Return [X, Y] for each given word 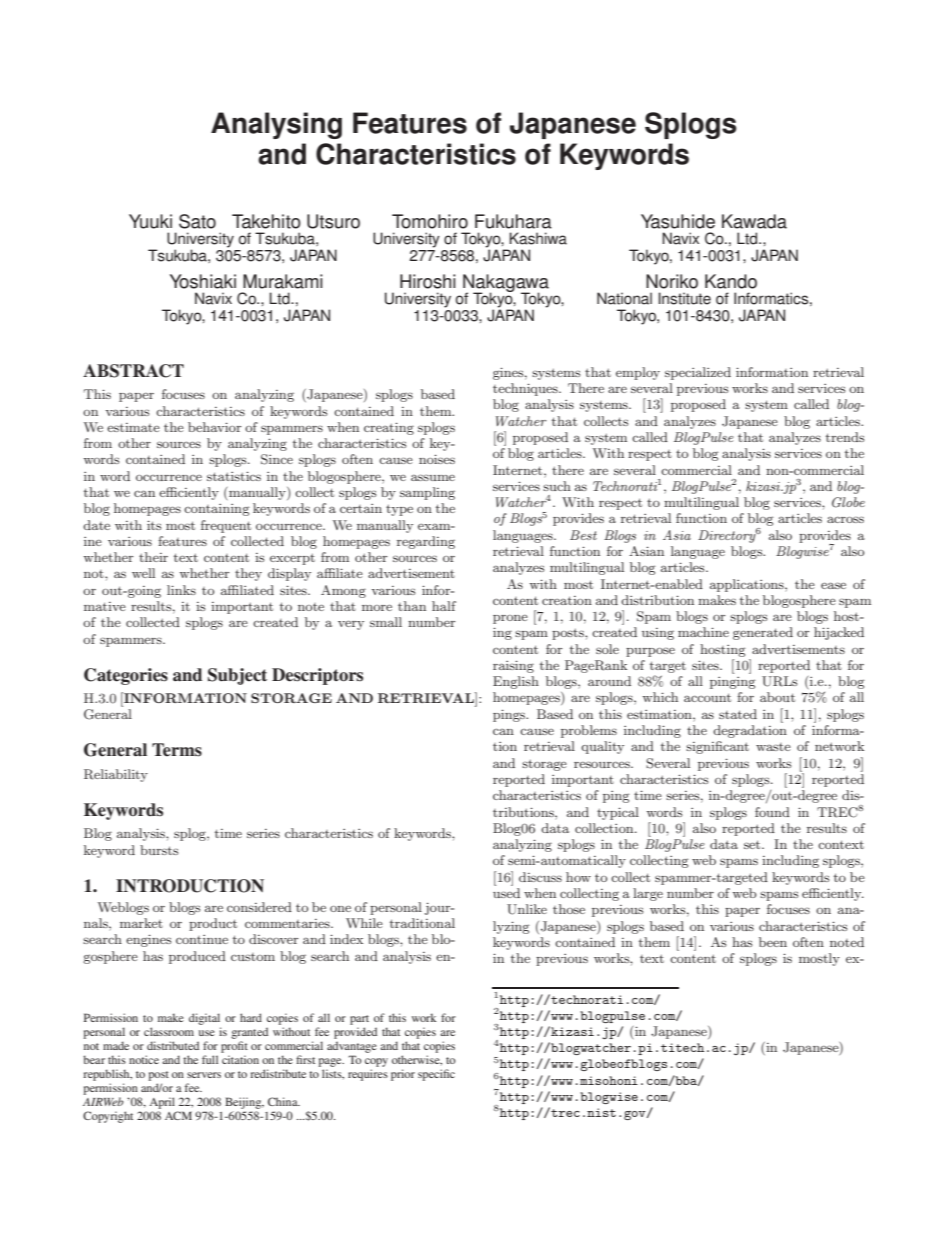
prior [403, 1075]
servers [204, 1075]
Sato [197, 221]
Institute [684, 298]
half [444, 606]
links [181, 590]
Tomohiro [430, 221]
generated [763, 633]
